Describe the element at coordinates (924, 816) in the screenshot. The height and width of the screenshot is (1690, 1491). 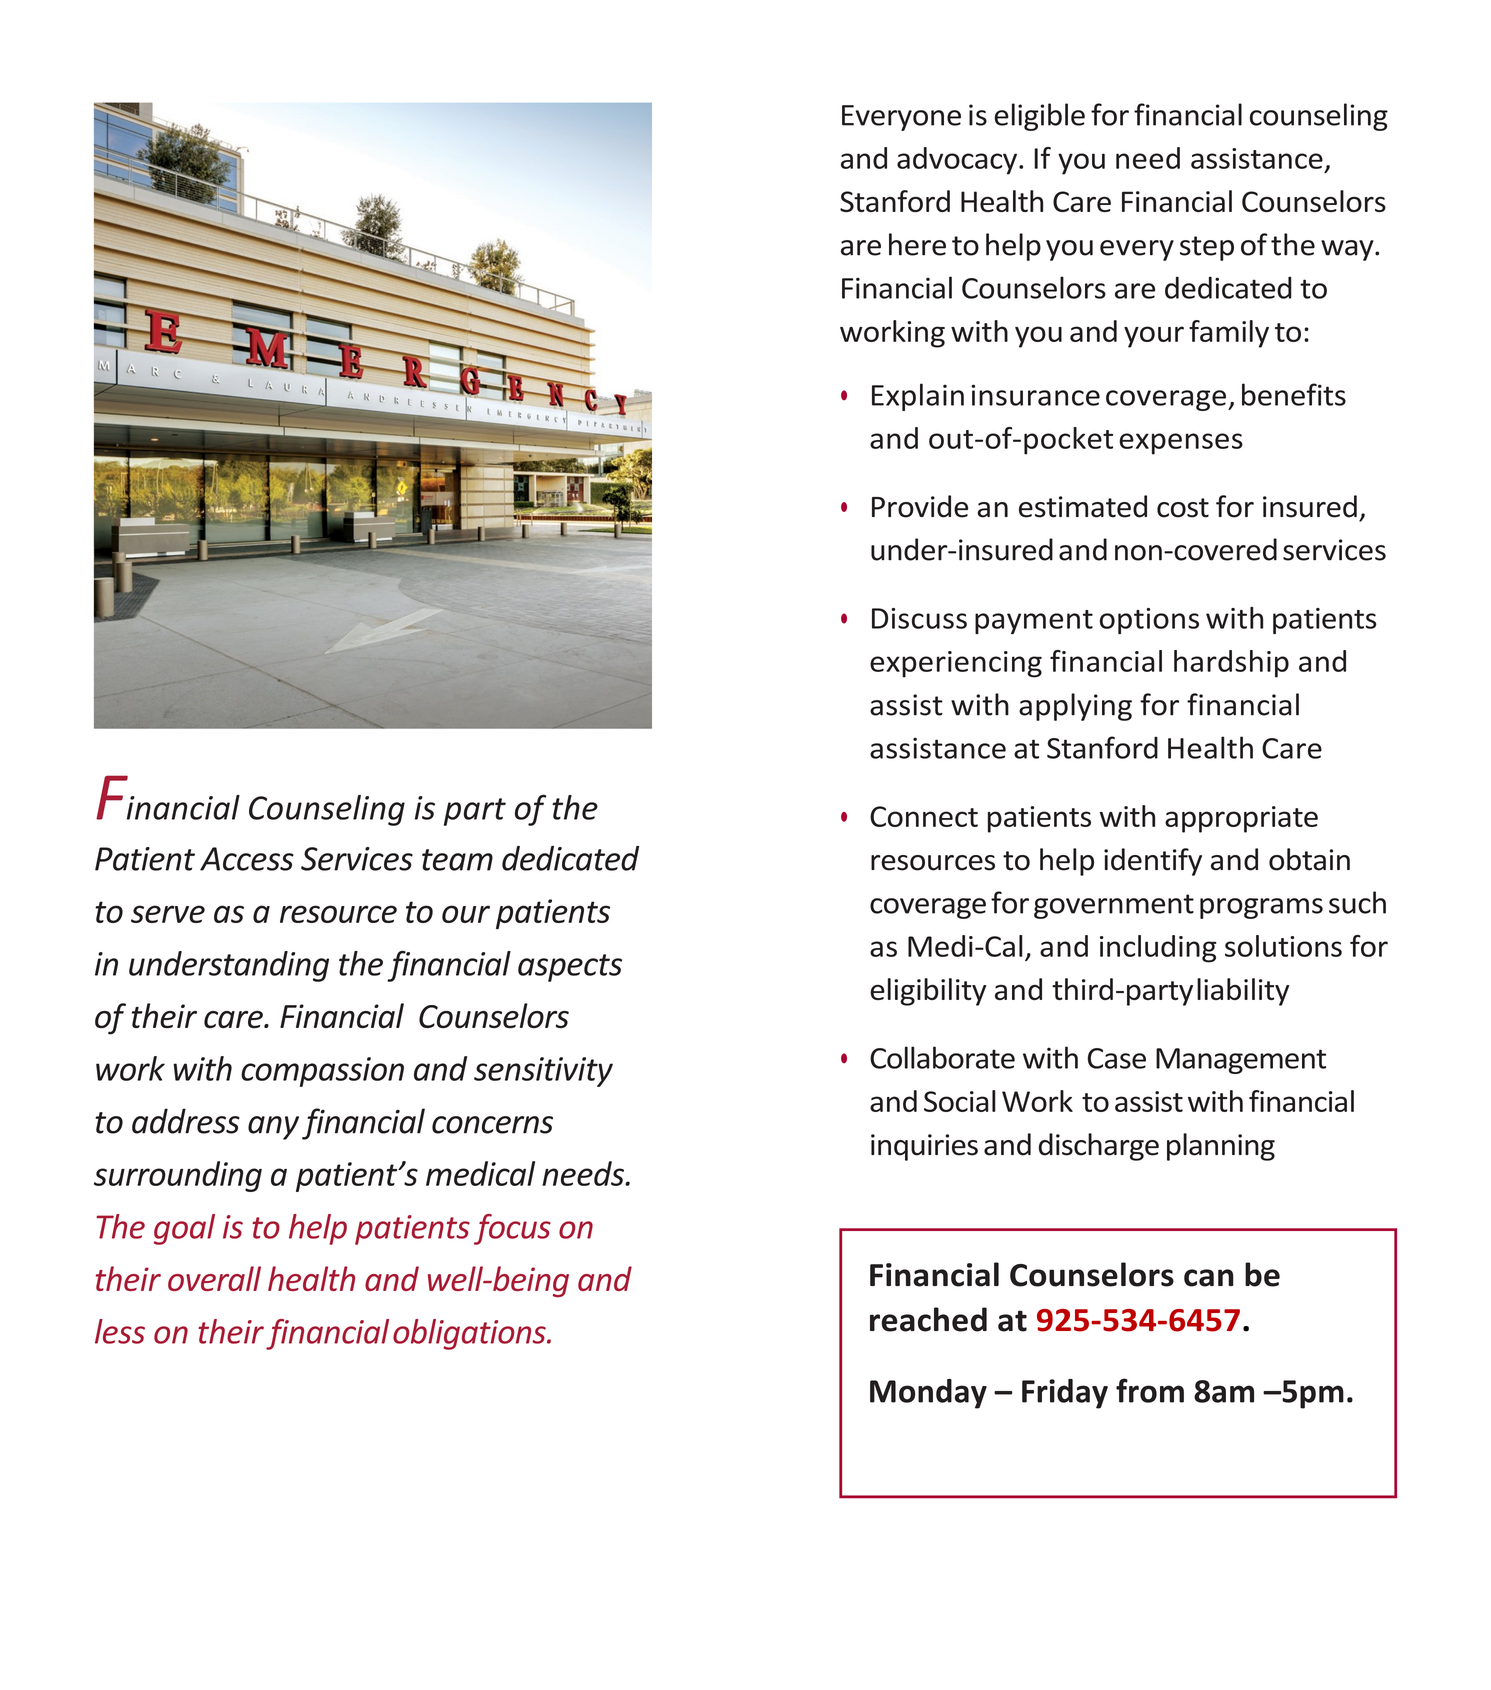
I see `Connect` at that location.
